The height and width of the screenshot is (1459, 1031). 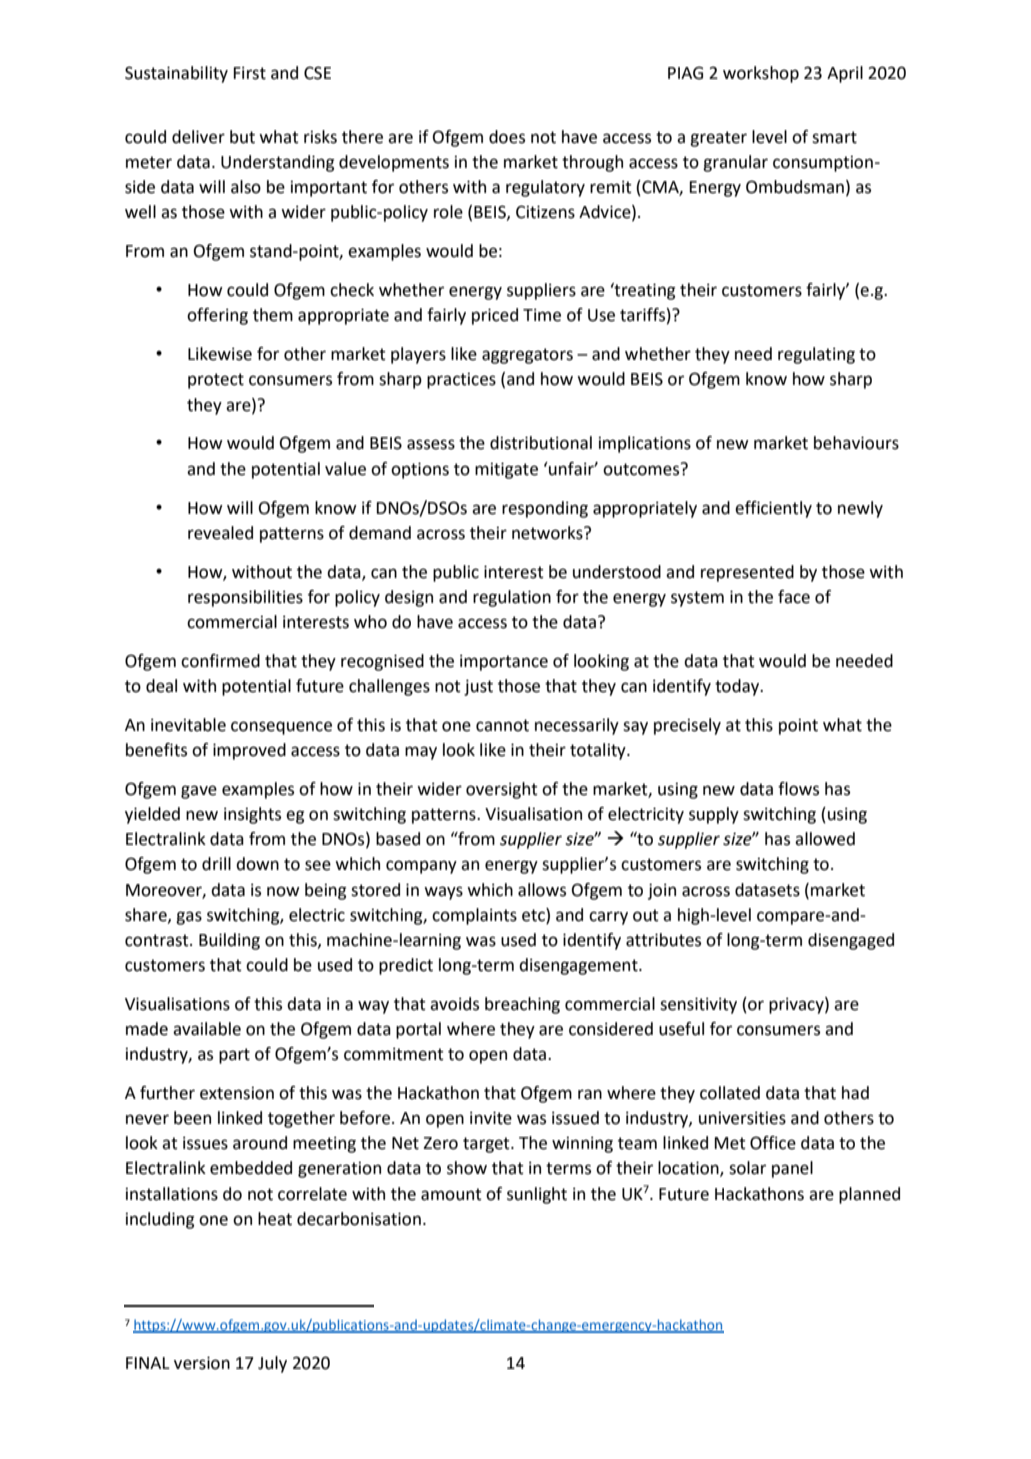 I want to click on sunlight, so click(x=537, y=1195).
